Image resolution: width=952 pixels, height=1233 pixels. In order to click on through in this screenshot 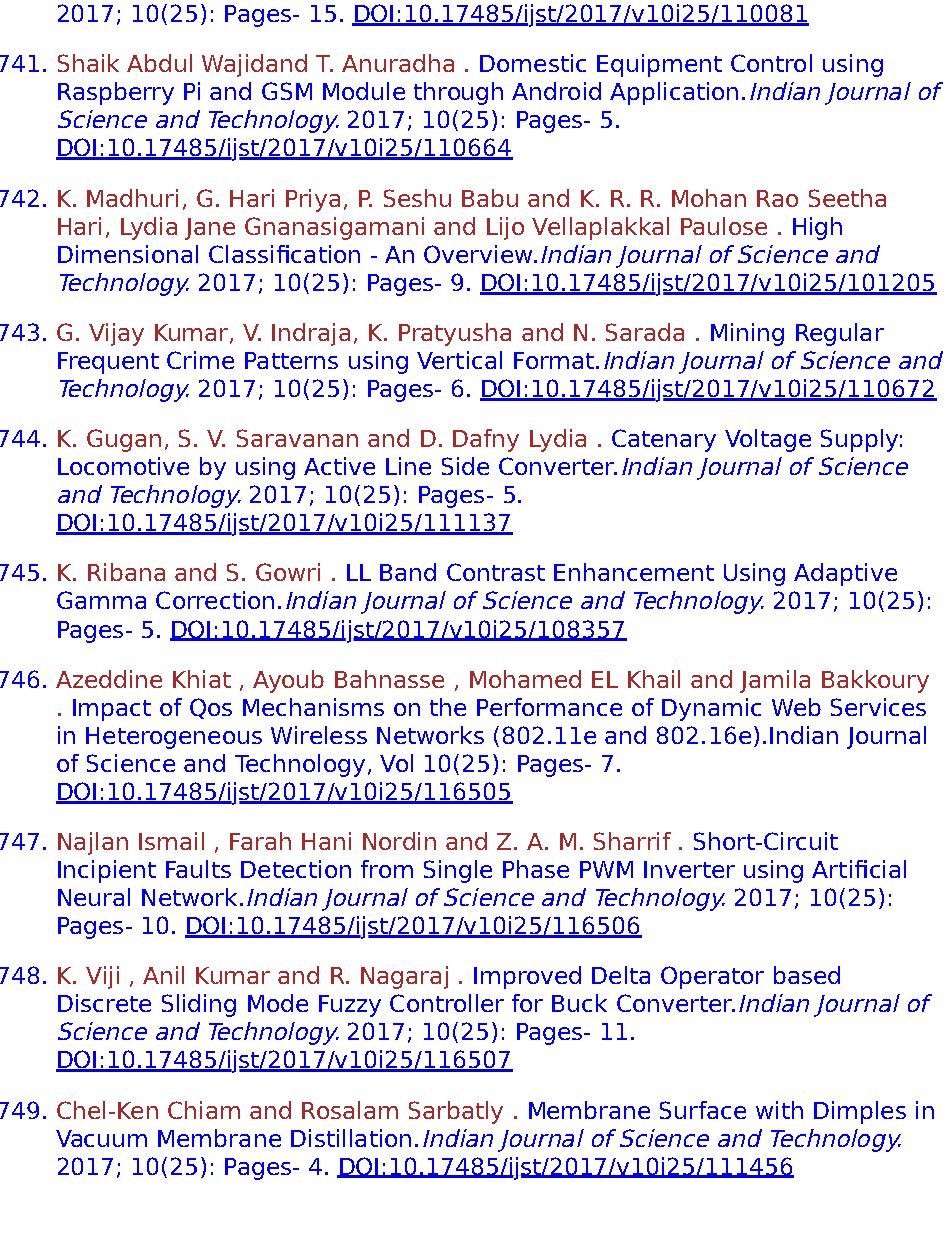, I will do `click(458, 93)`.
